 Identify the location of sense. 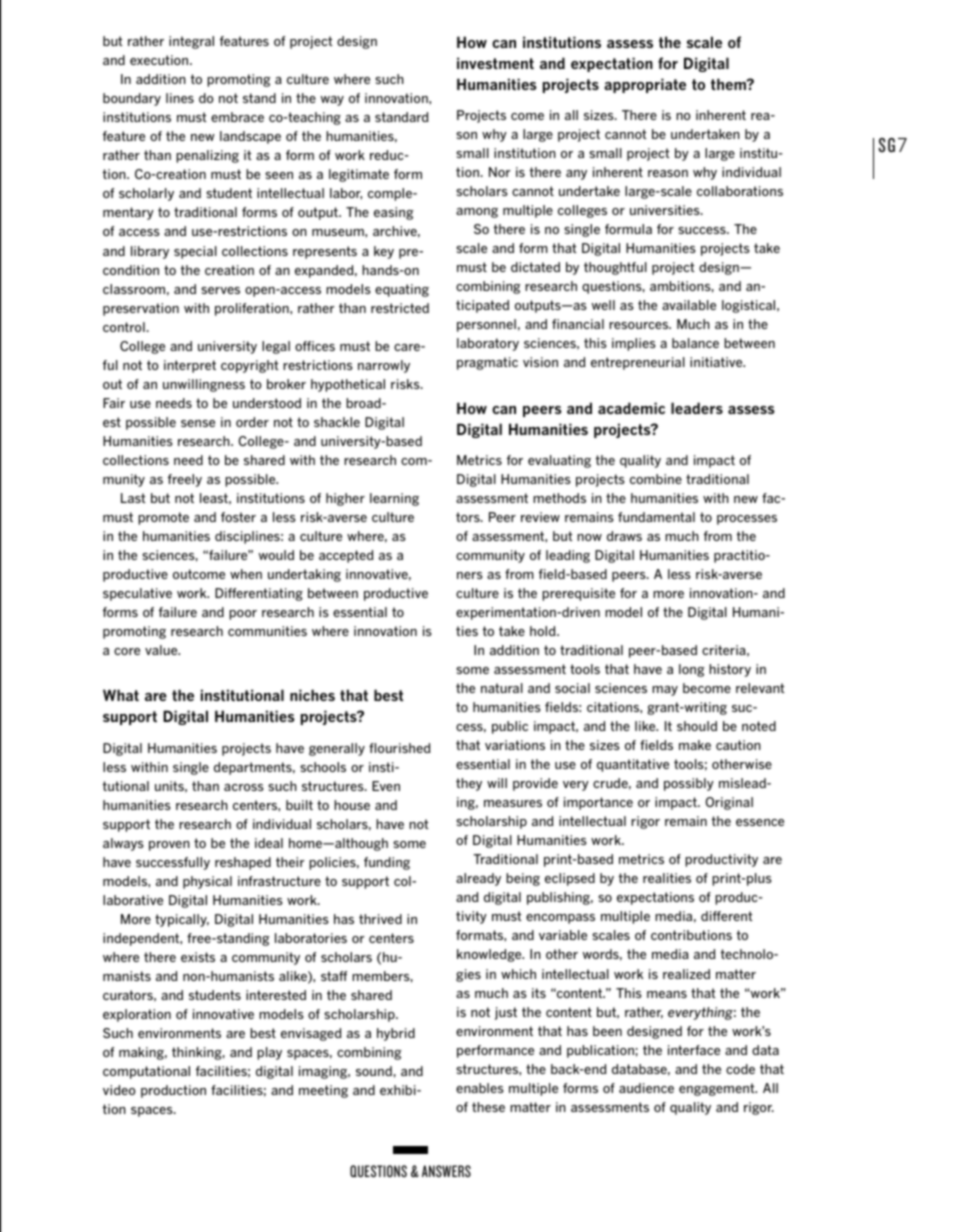
(198, 423).
